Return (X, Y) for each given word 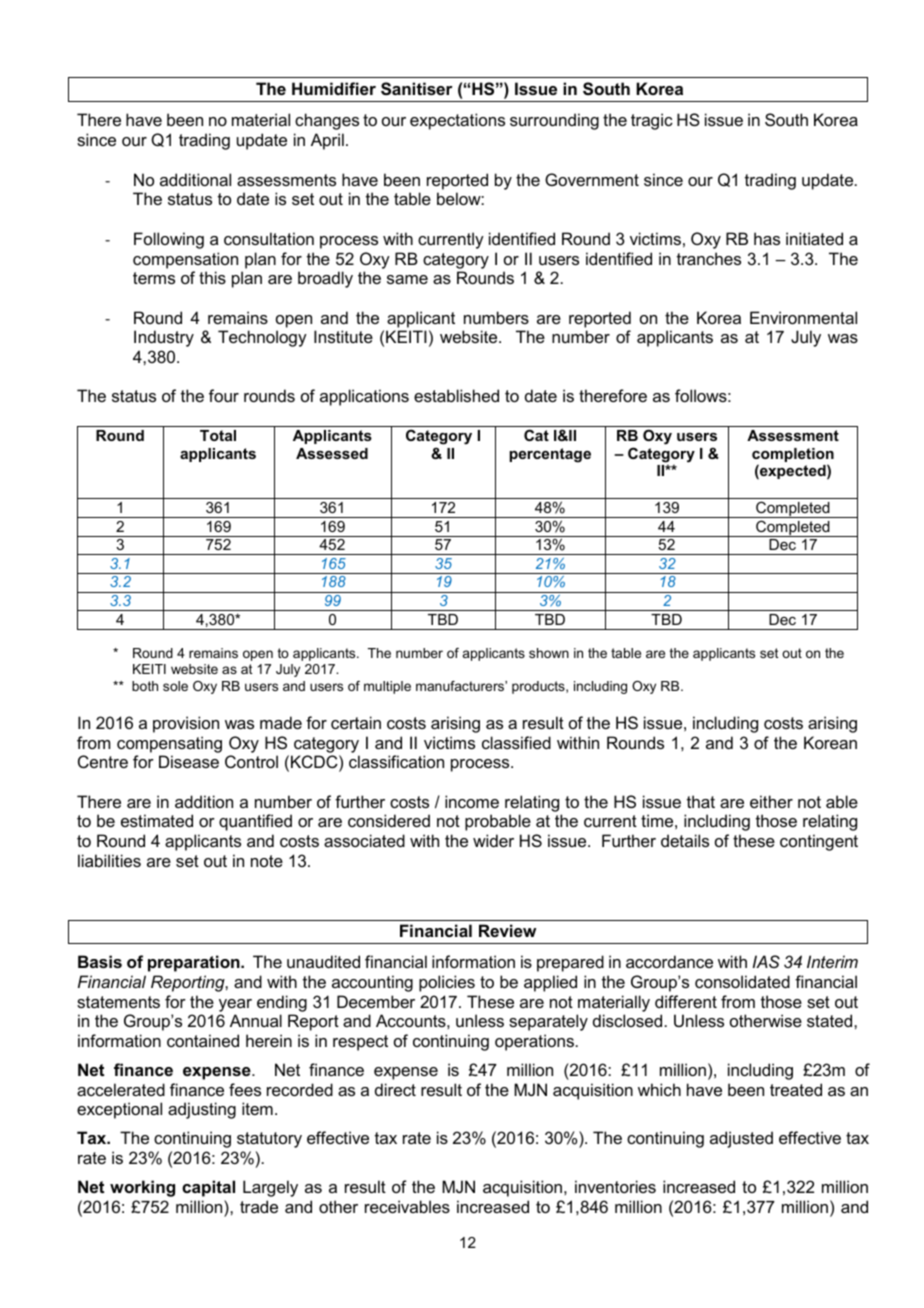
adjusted (741, 1139)
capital (208, 1188)
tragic (652, 121)
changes (327, 121)
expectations (457, 121)
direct (395, 1089)
